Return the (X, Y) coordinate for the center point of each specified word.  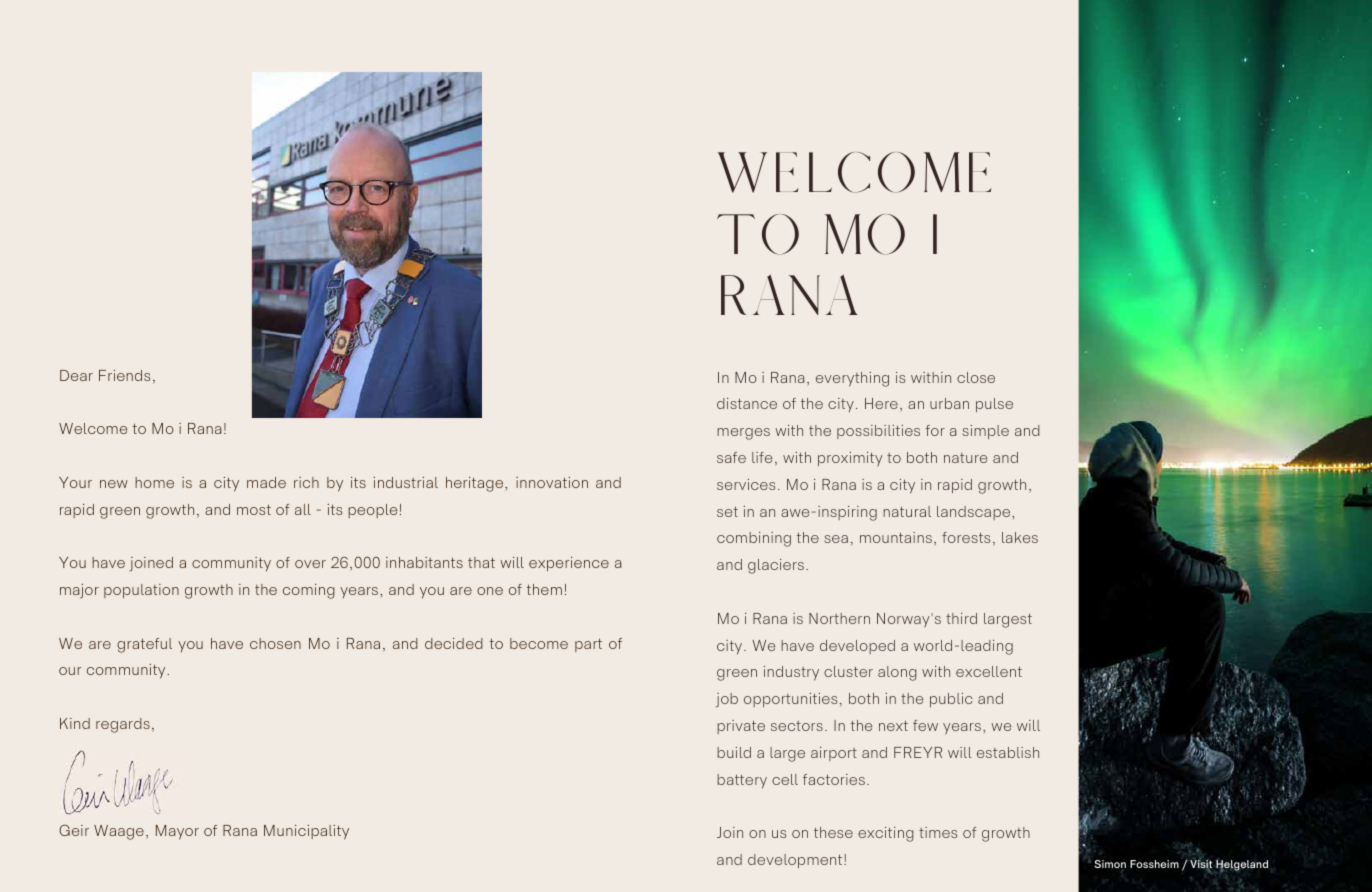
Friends (124, 375)
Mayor (177, 832)
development (796, 861)
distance (747, 403)
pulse (994, 405)
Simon (1110, 864)
